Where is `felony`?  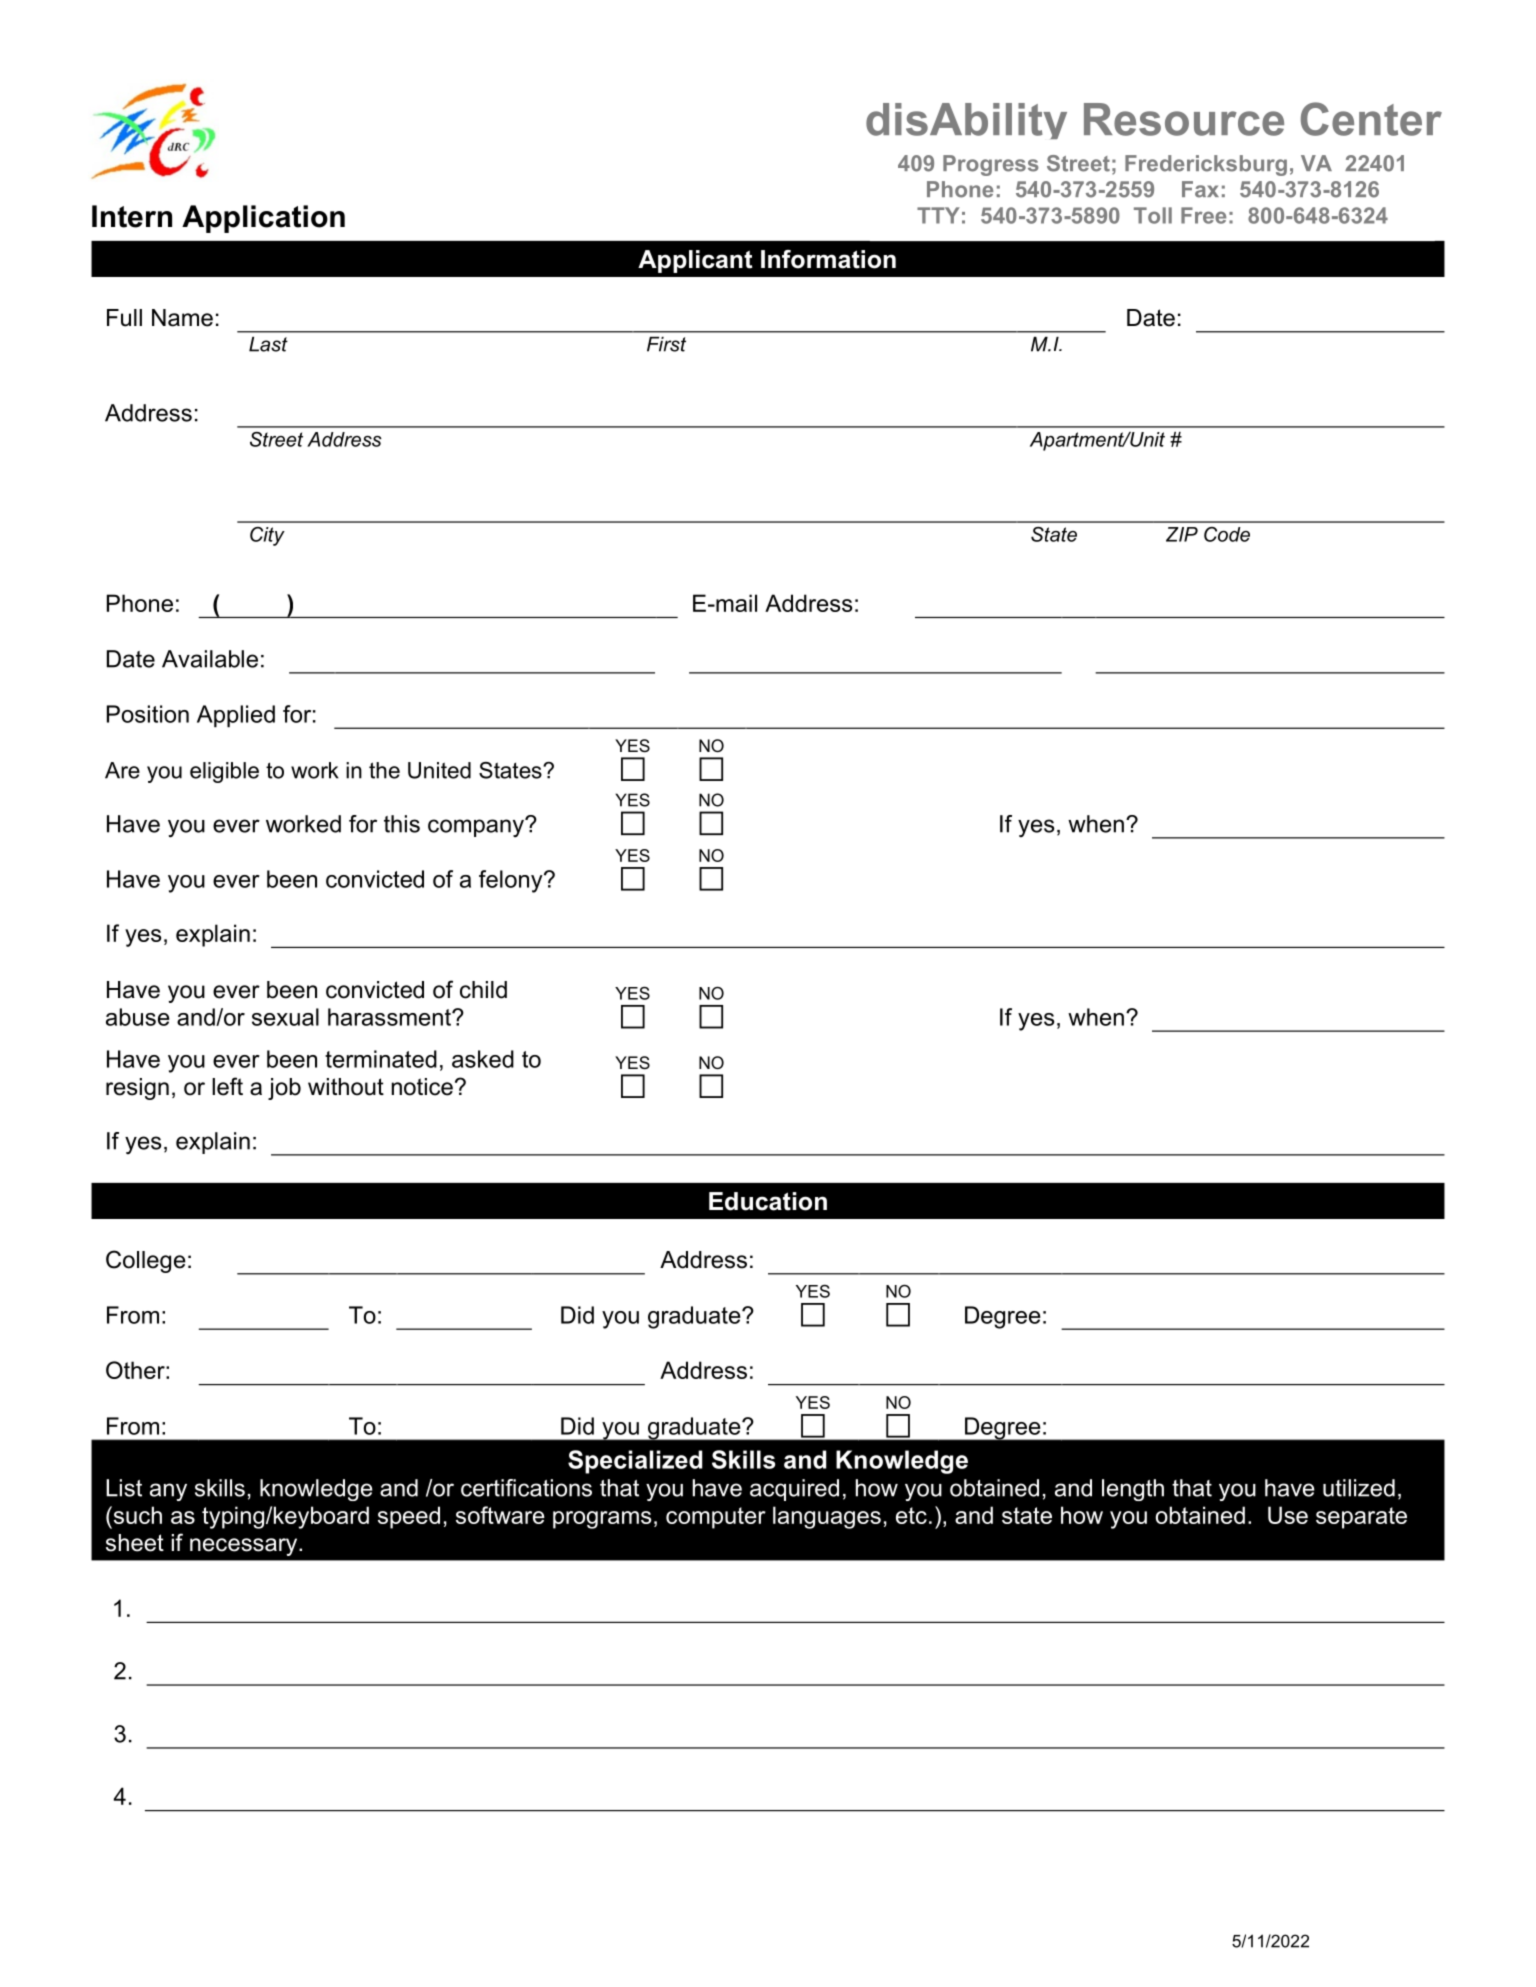
felony is located at coordinates (512, 881).
